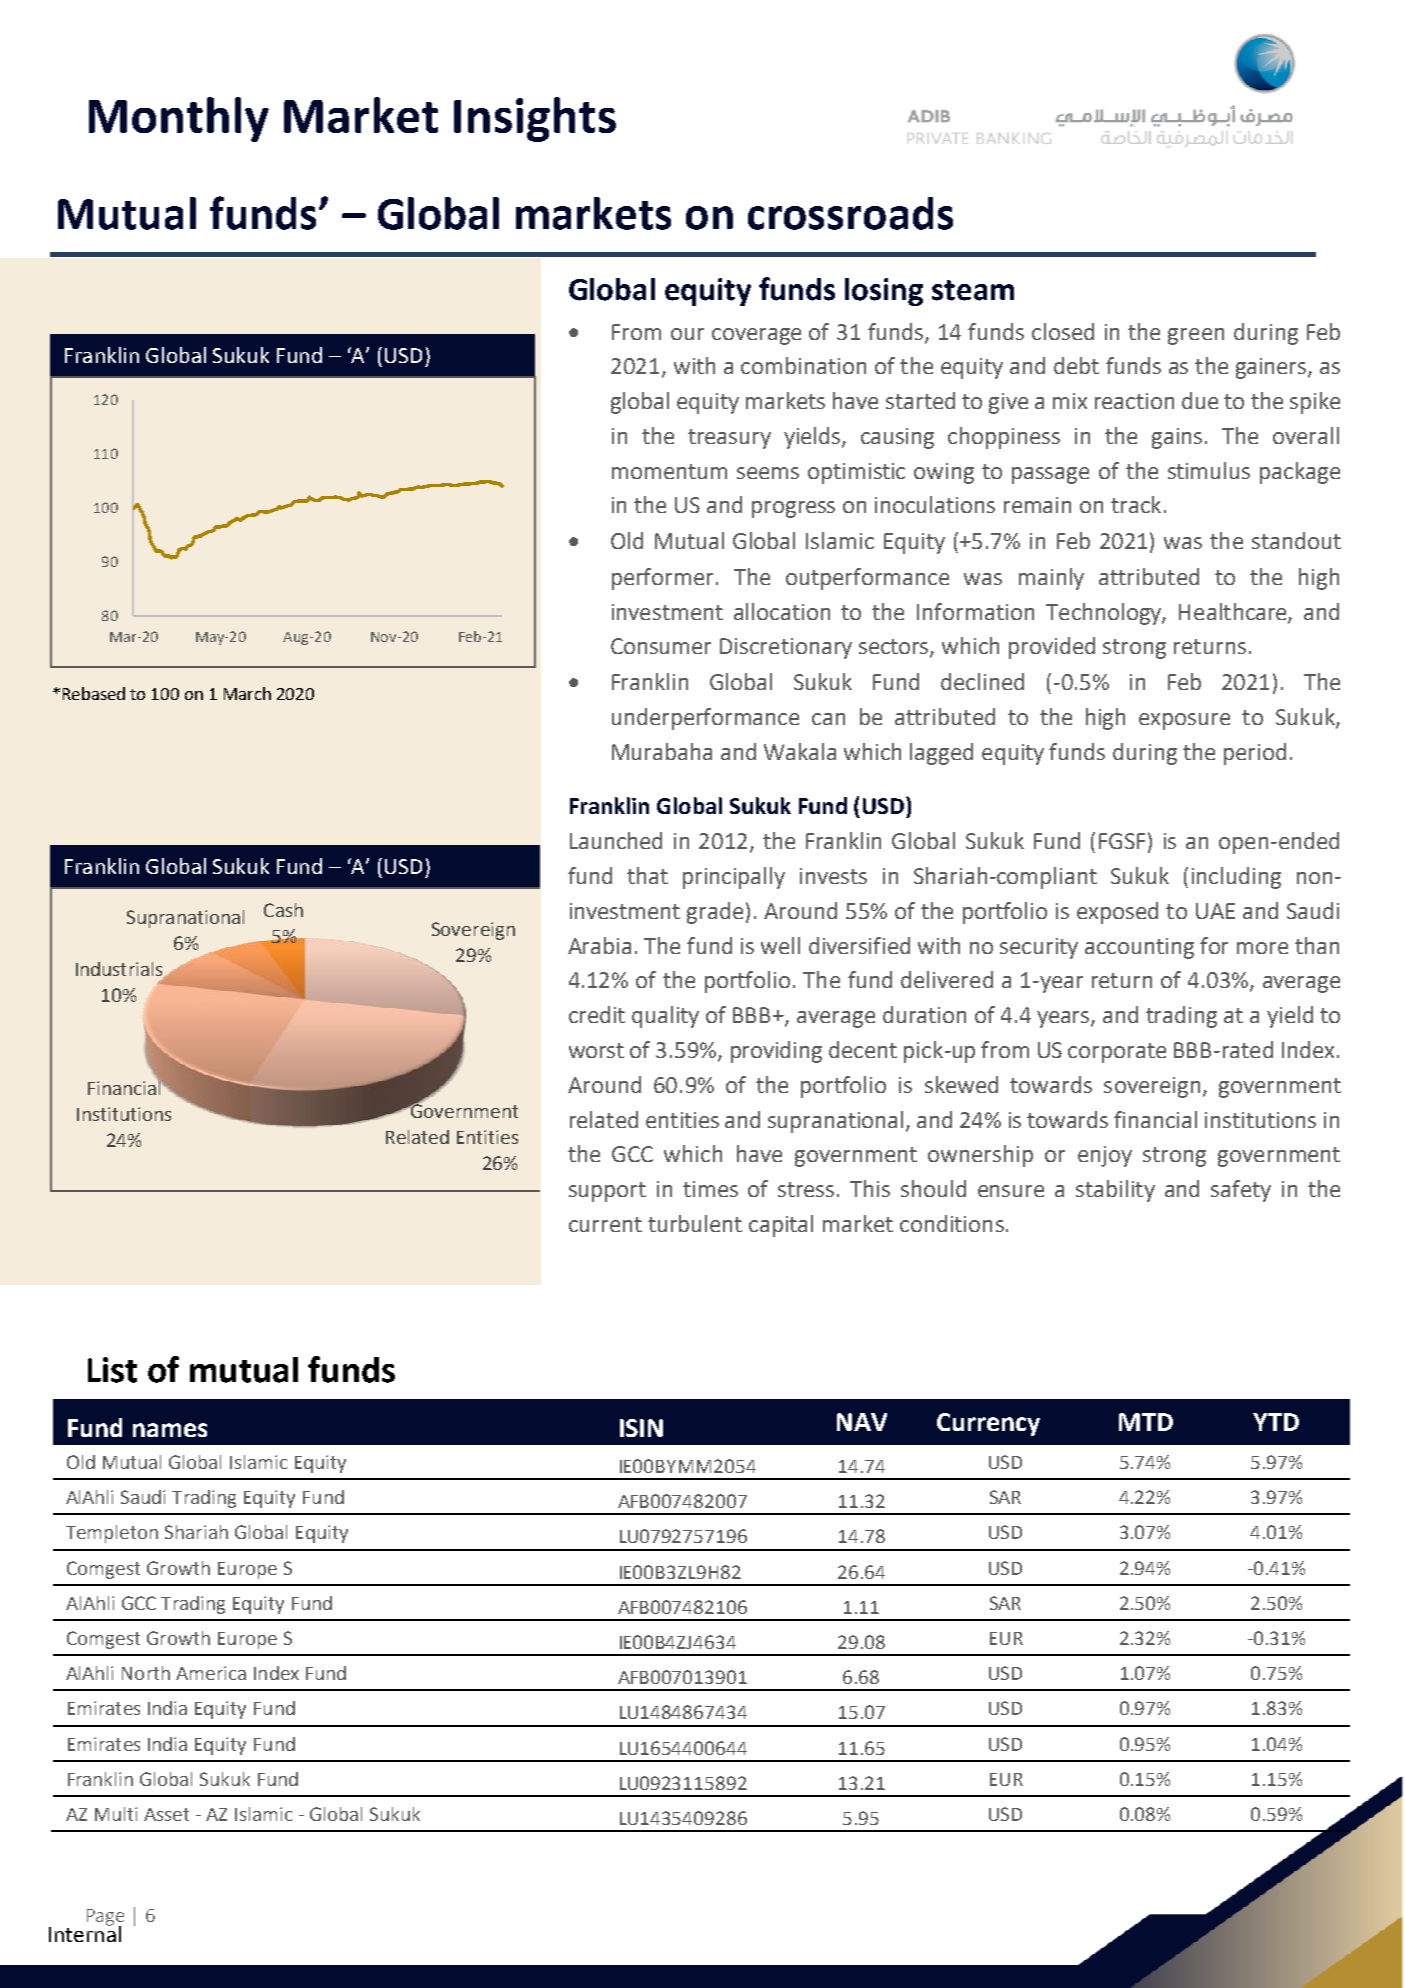 The height and width of the document is (1988, 1405). I want to click on corporate, so click(1117, 1053).
